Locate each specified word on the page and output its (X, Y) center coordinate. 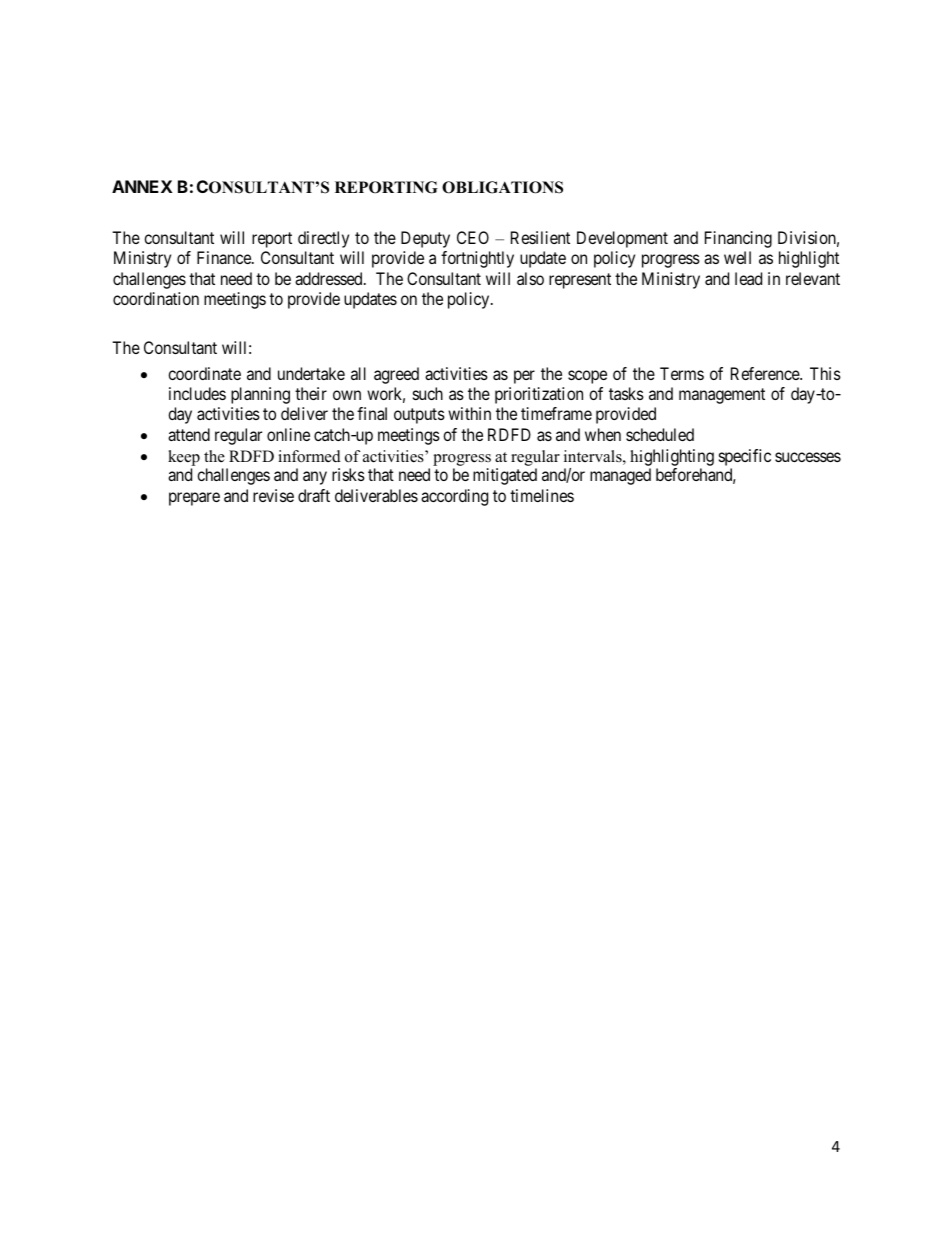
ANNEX (142, 186)
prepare (194, 499)
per (524, 377)
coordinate (204, 373)
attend (189, 434)
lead (748, 278)
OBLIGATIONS (502, 187)
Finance (225, 257)
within (469, 413)
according (454, 497)
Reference (766, 373)
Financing (738, 239)
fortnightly (477, 259)
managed (620, 476)
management (722, 396)
